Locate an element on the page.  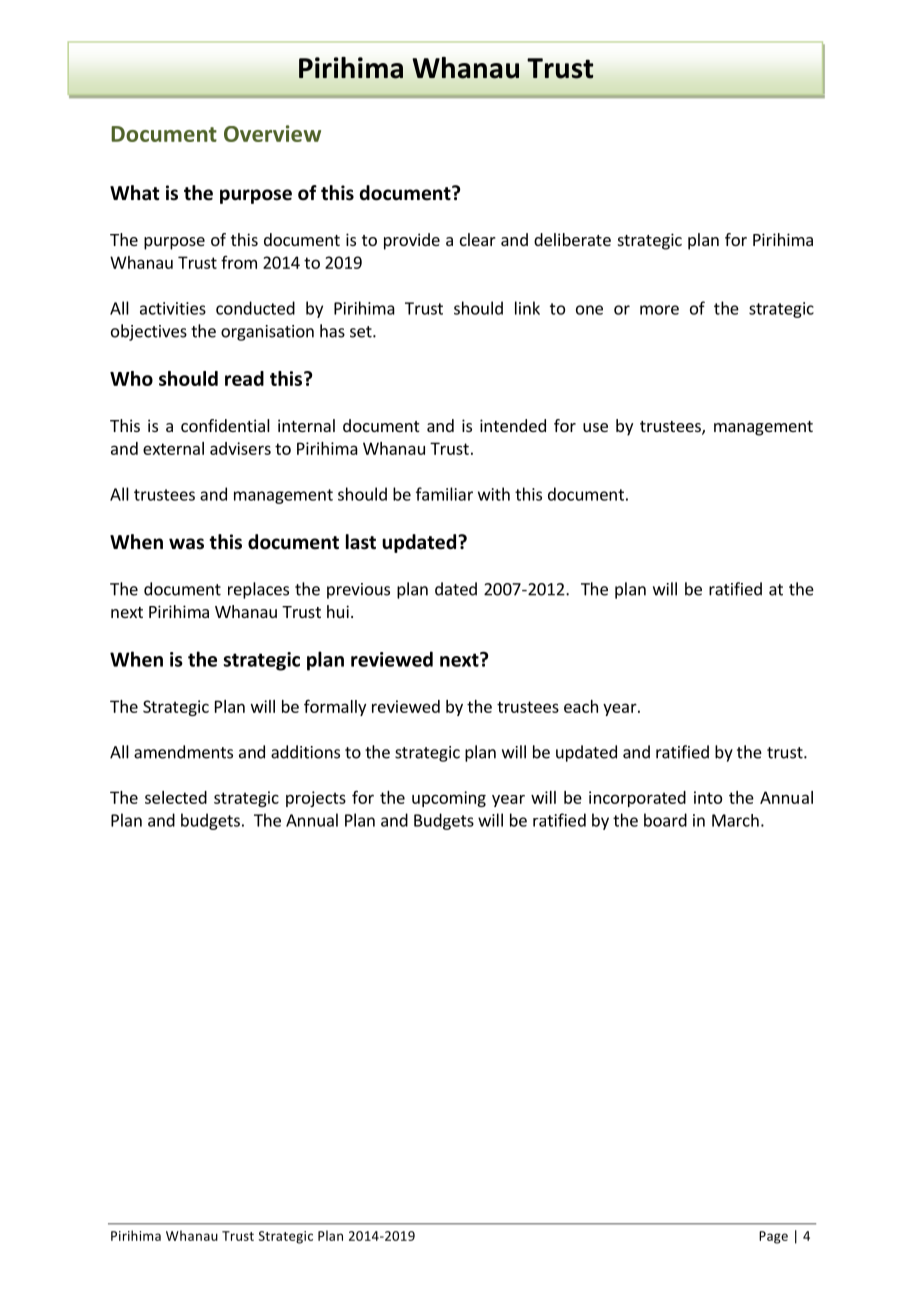
Overview is located at coordinates (272, 133).
